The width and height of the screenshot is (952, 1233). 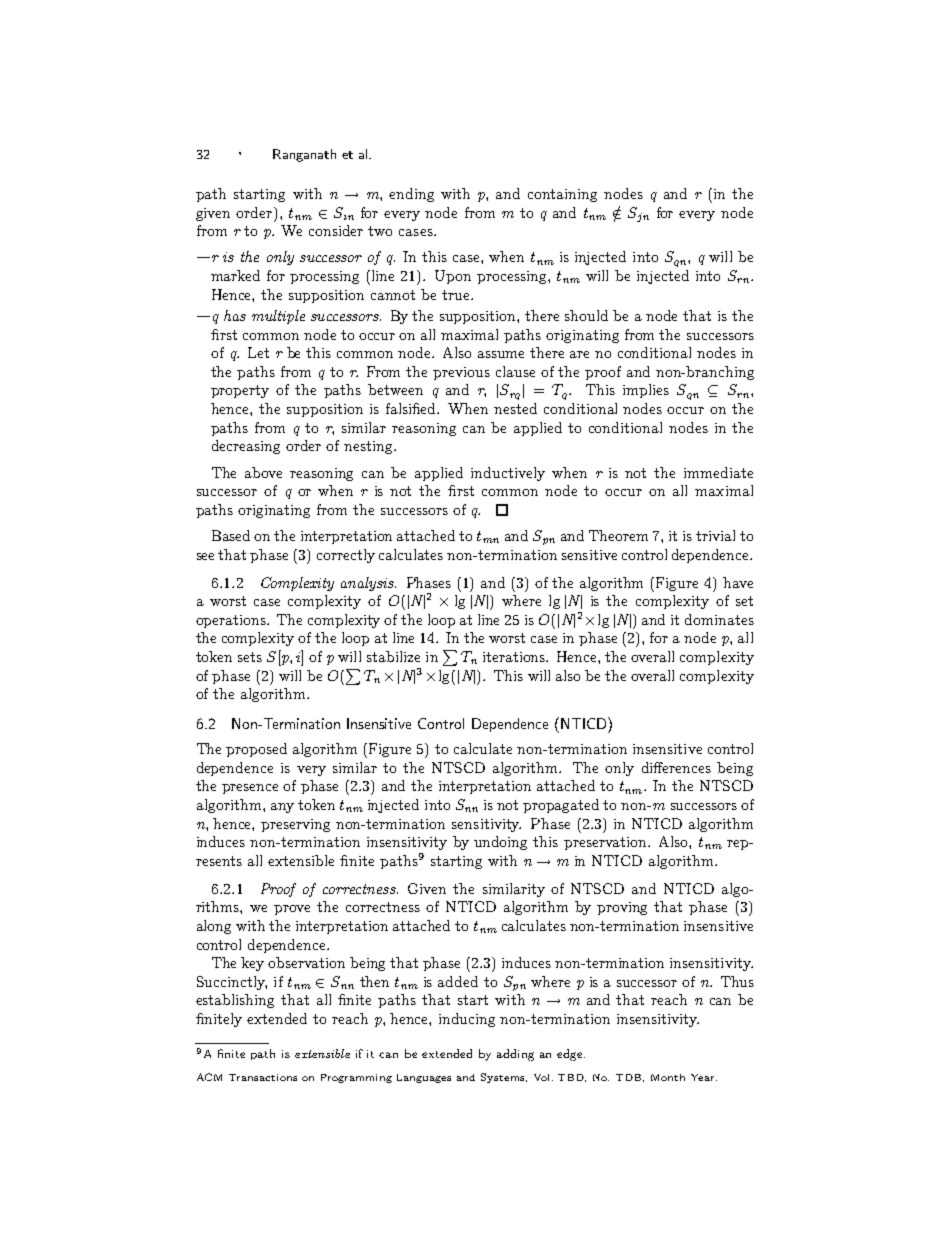 I want to click on containing, so click(x=562, y=195).
